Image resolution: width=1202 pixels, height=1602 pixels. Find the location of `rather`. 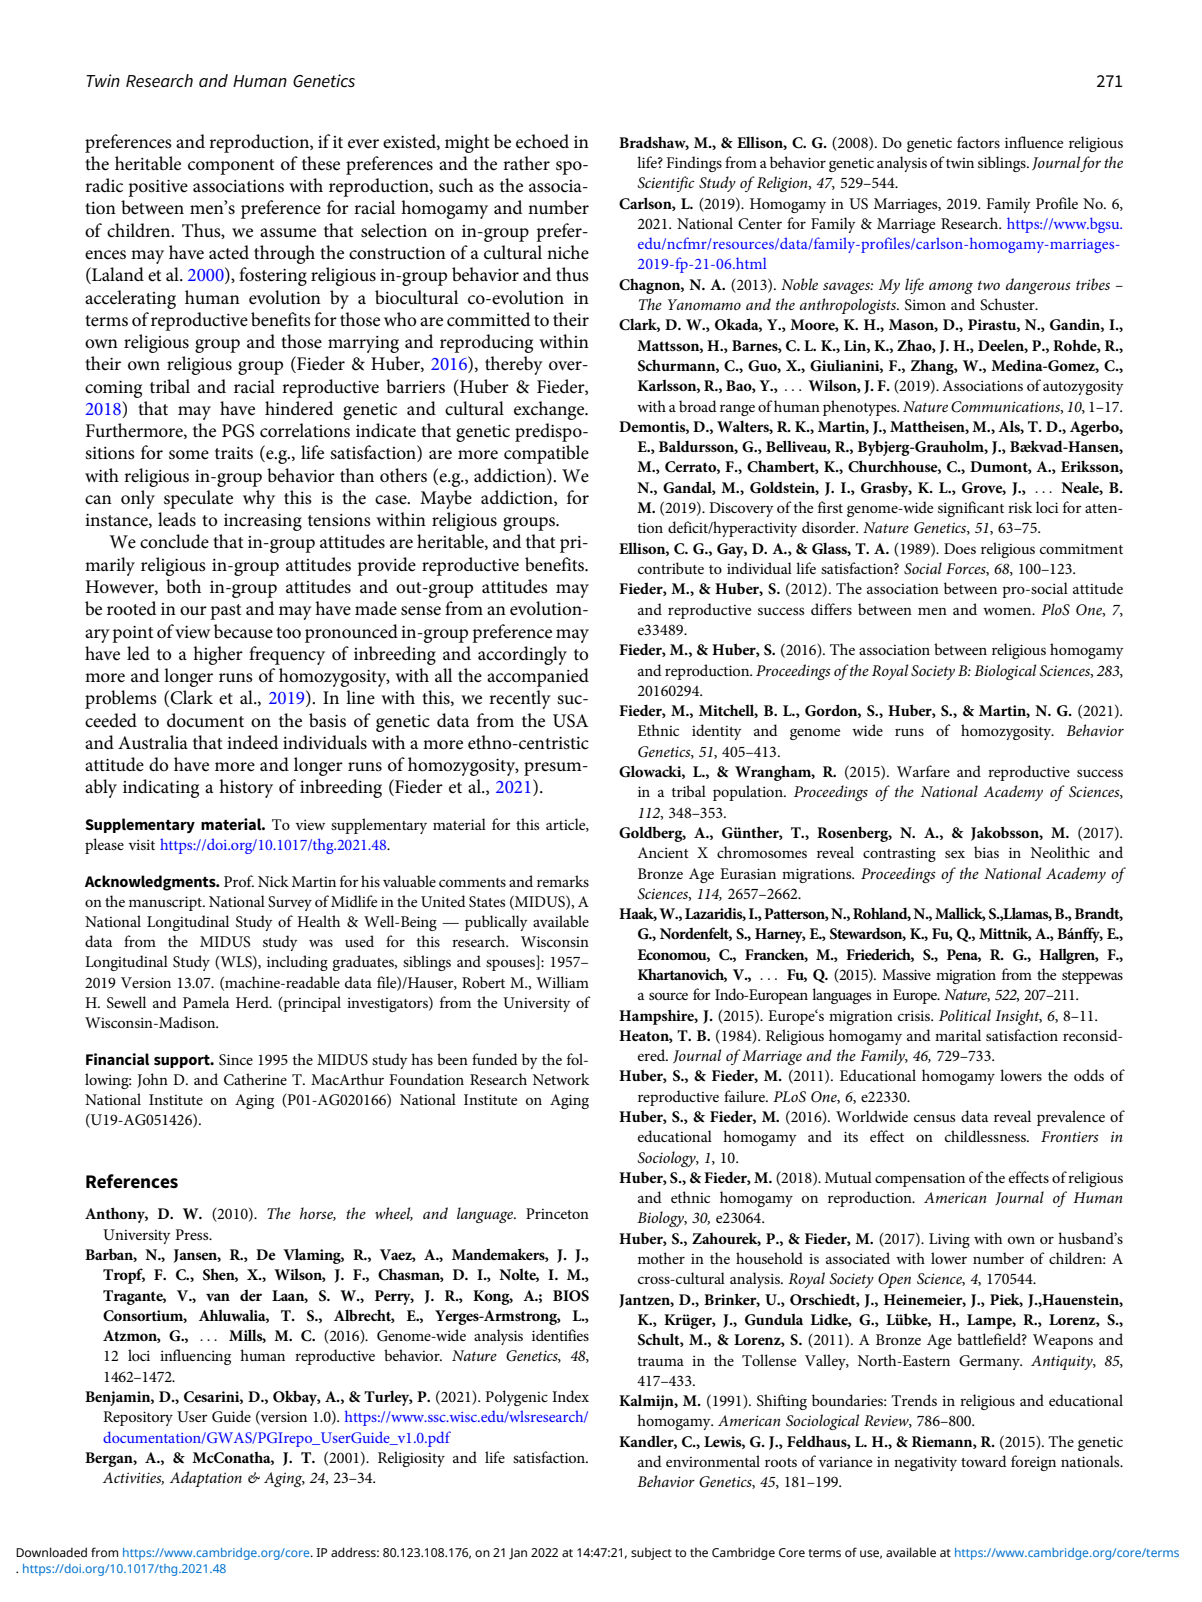

rather is located at coordinates (526, 163).
